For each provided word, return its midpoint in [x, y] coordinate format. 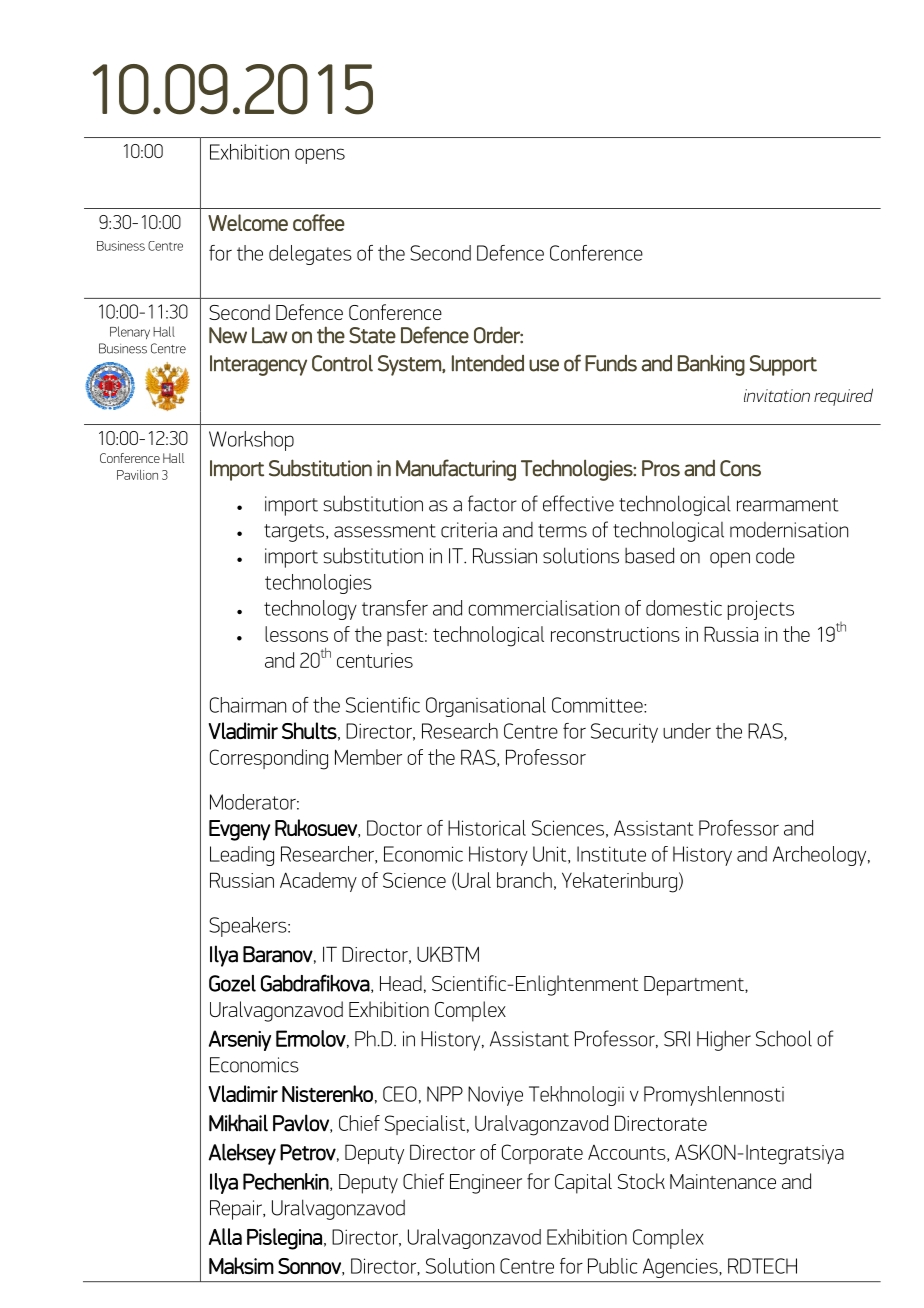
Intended [488, 363]
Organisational [486, 707]
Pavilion [137, 475]
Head [401, 983]
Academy [318, 882]
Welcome [248, 222]
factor [492, 503]
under [687, 731]
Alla [225, 1236]
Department [695, 986]
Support [783, 365]
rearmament [788, 505]
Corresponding [269, 759]
